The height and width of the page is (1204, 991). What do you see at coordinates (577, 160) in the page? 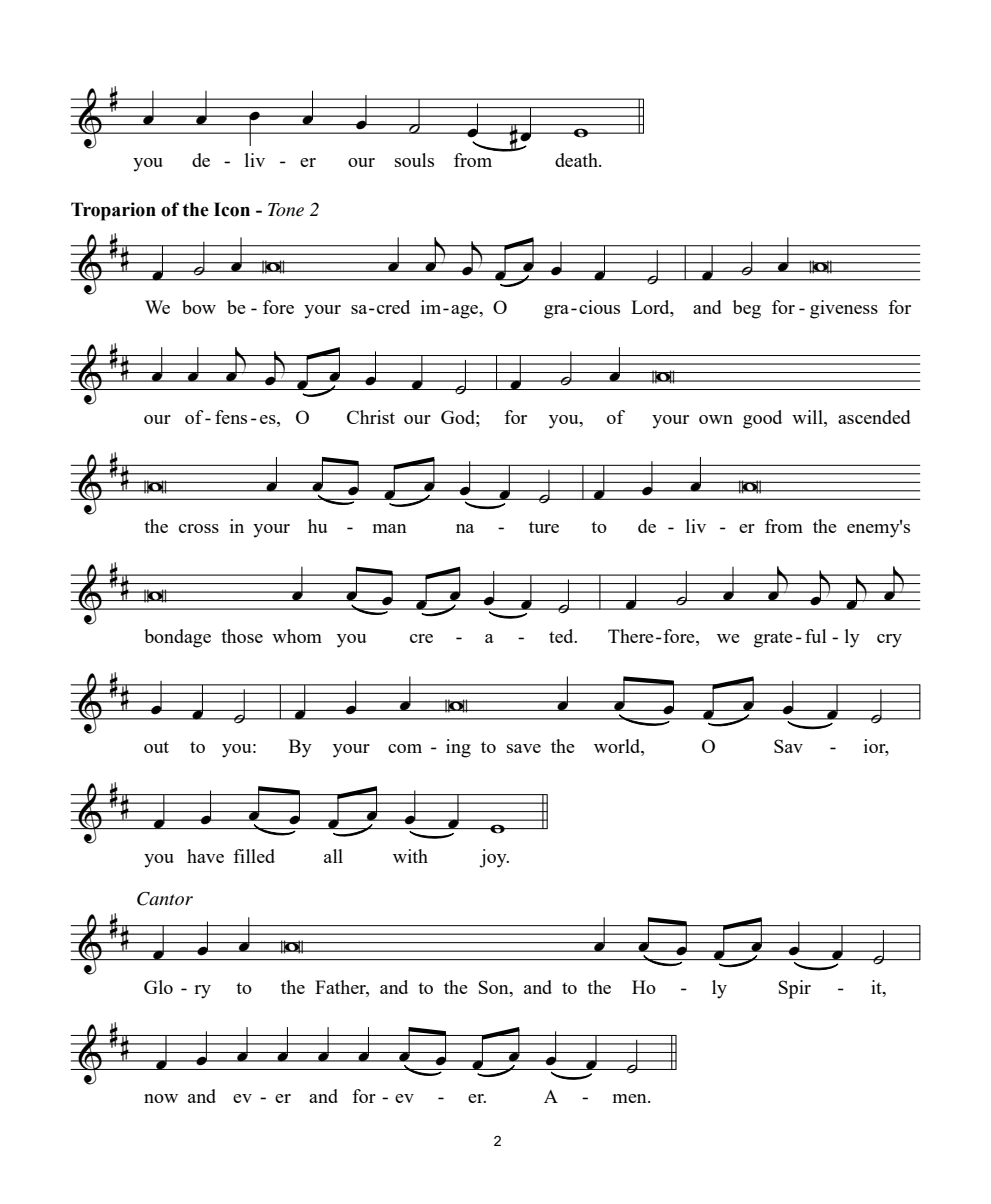
I see `death` at bounding box center [577, 160].
